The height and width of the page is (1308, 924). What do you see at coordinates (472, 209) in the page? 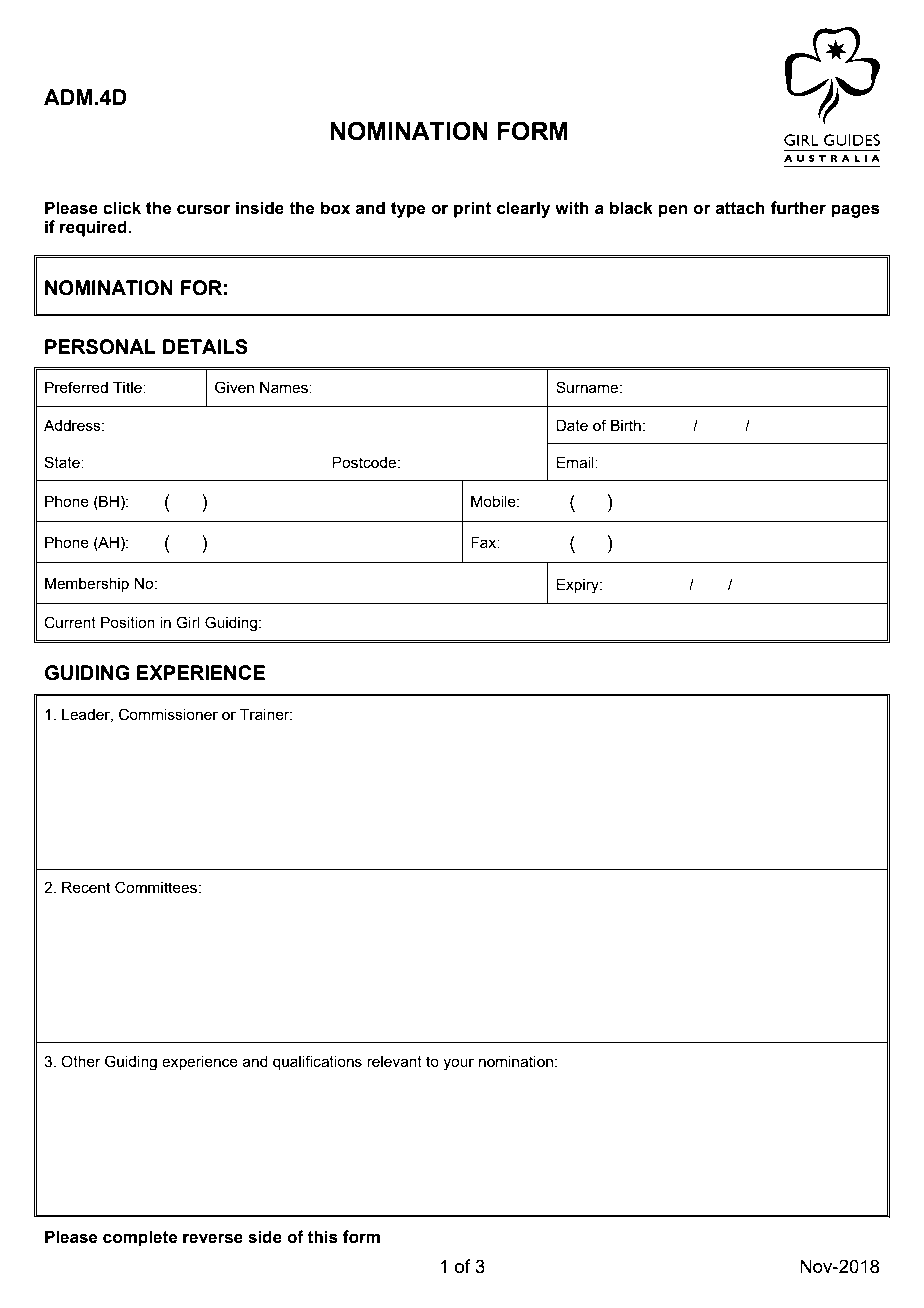
I see `print` at bounding box center [472, 209].
